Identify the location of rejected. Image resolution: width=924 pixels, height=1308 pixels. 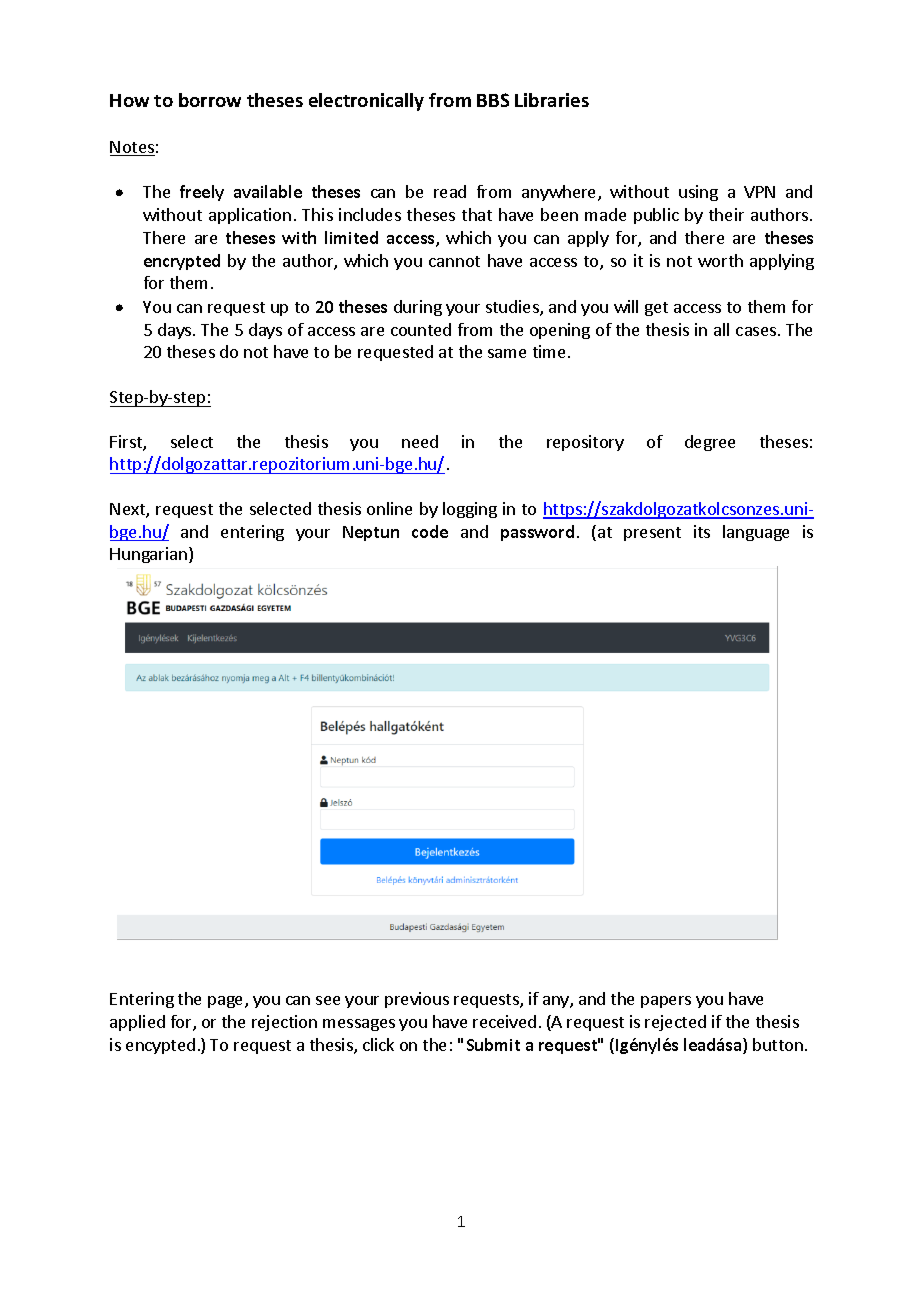
(675, 1023).
